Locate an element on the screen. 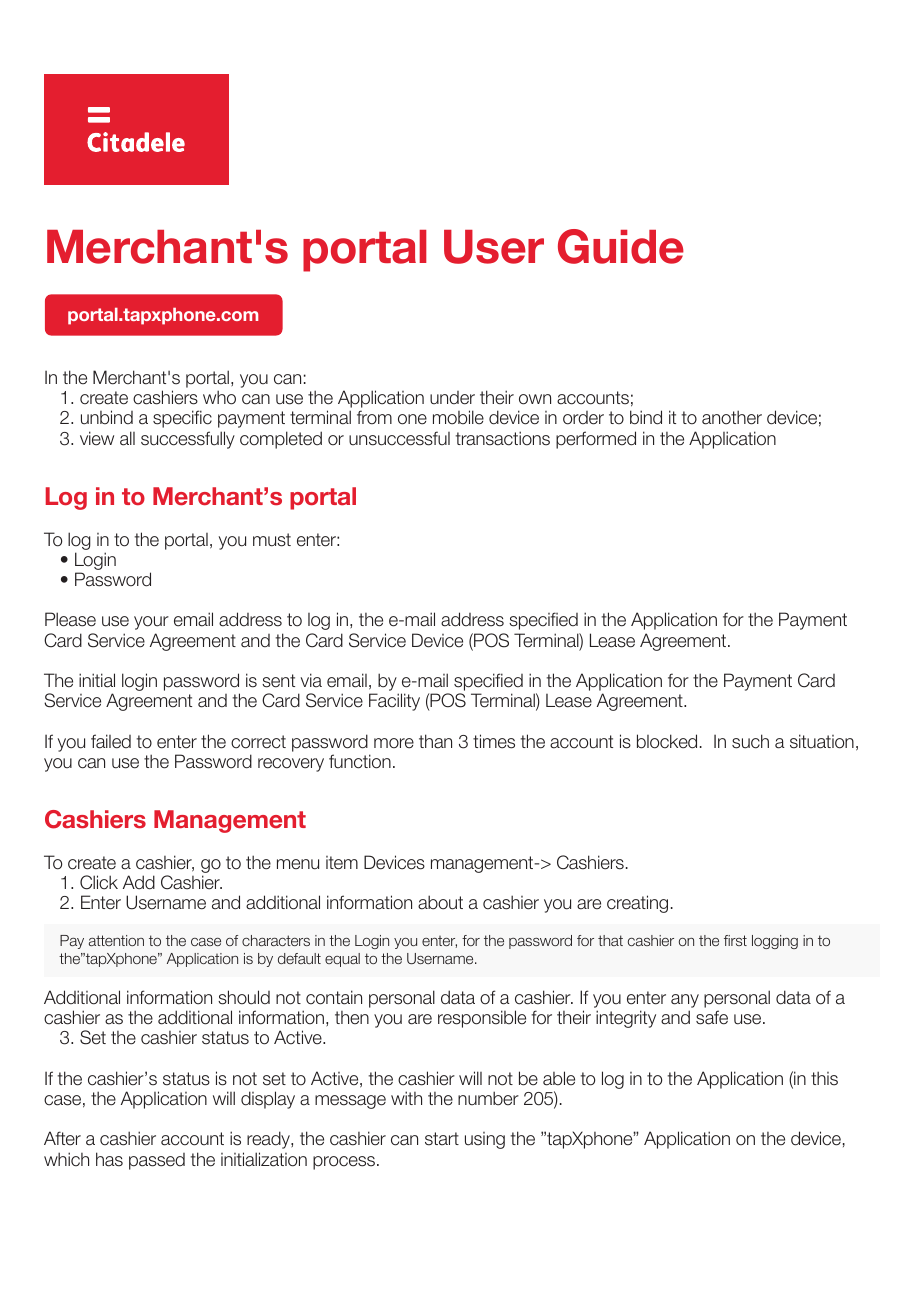 Image resolution: width=924 pixels, height=1308 pixels. attention is located at coordinates (116, 940).
